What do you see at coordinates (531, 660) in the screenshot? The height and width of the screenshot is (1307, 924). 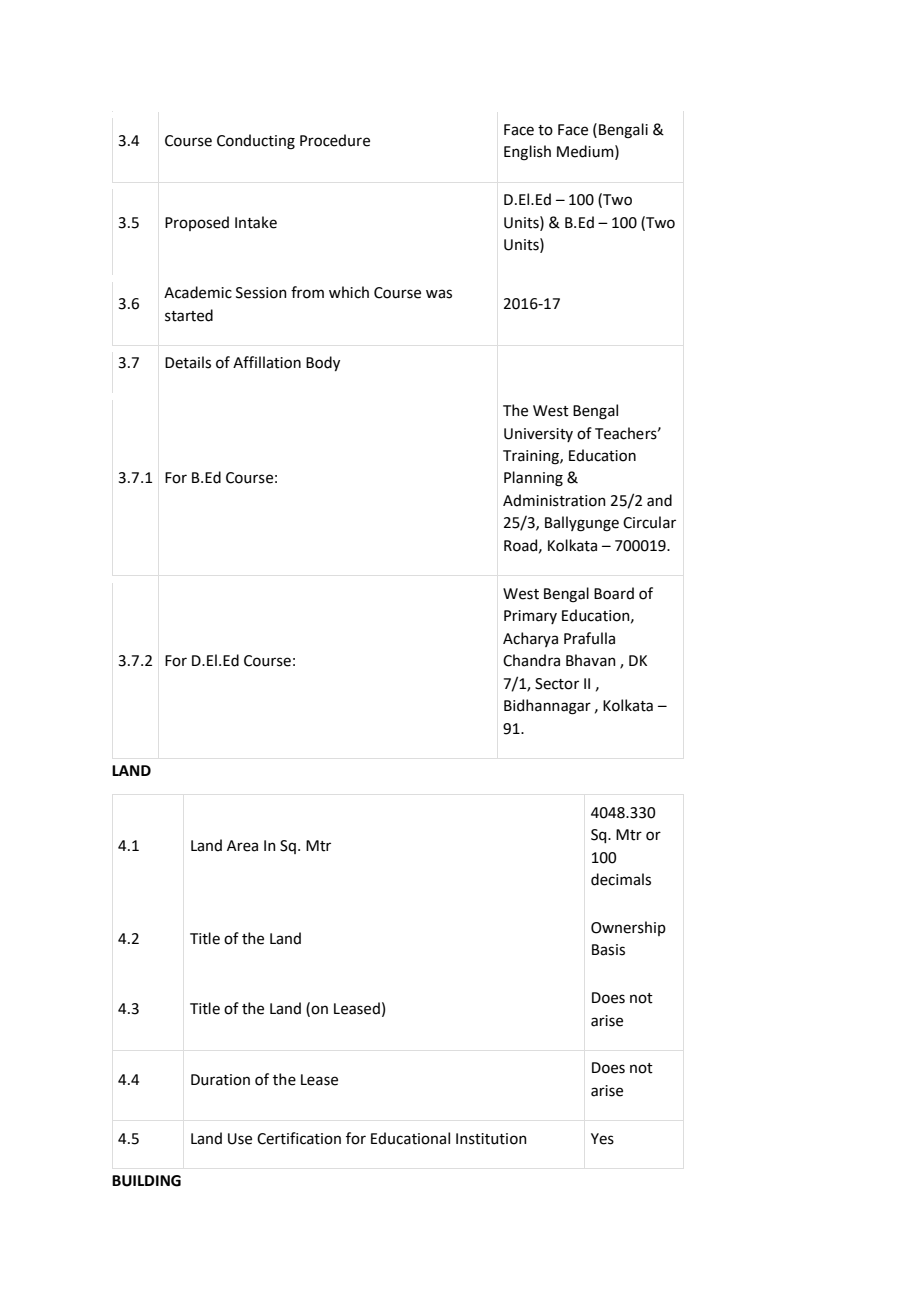 I see `Chandra` at bounding box center [531, 660].
